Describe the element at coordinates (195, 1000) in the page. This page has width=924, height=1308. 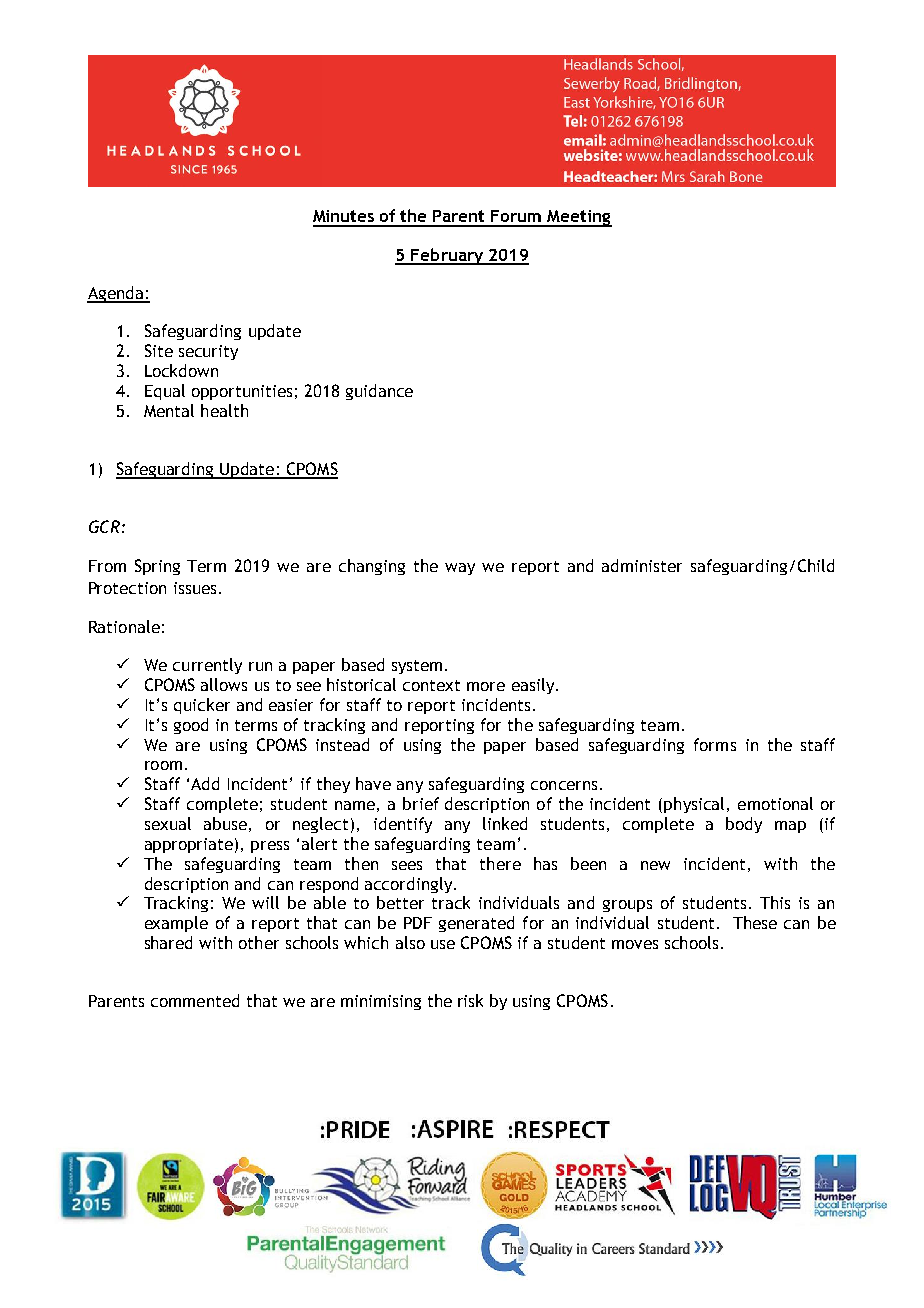
I see `commented` at that location.
